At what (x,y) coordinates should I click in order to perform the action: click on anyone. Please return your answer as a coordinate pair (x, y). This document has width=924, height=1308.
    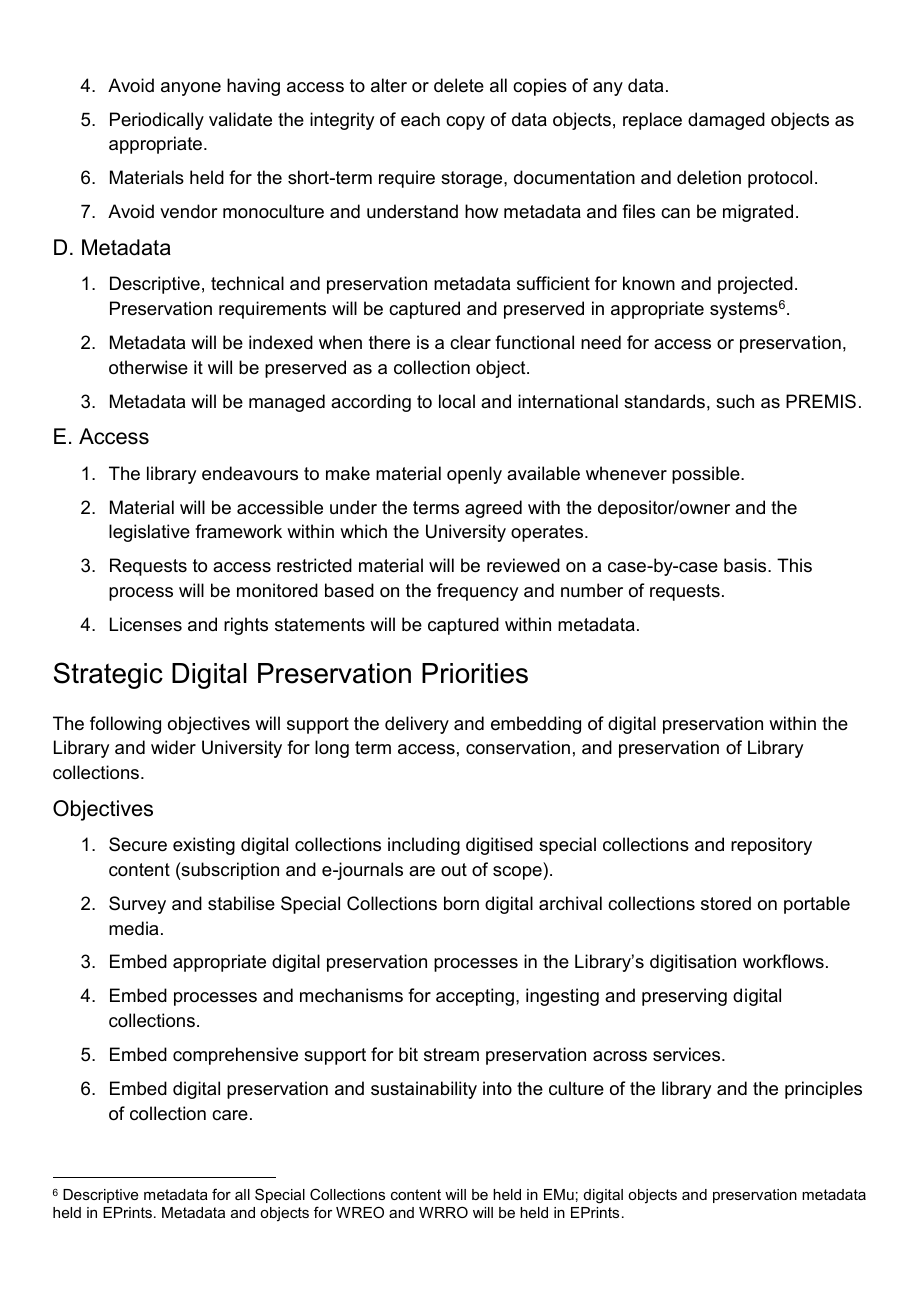
    Looking at the image, I should click on (191, 89).
